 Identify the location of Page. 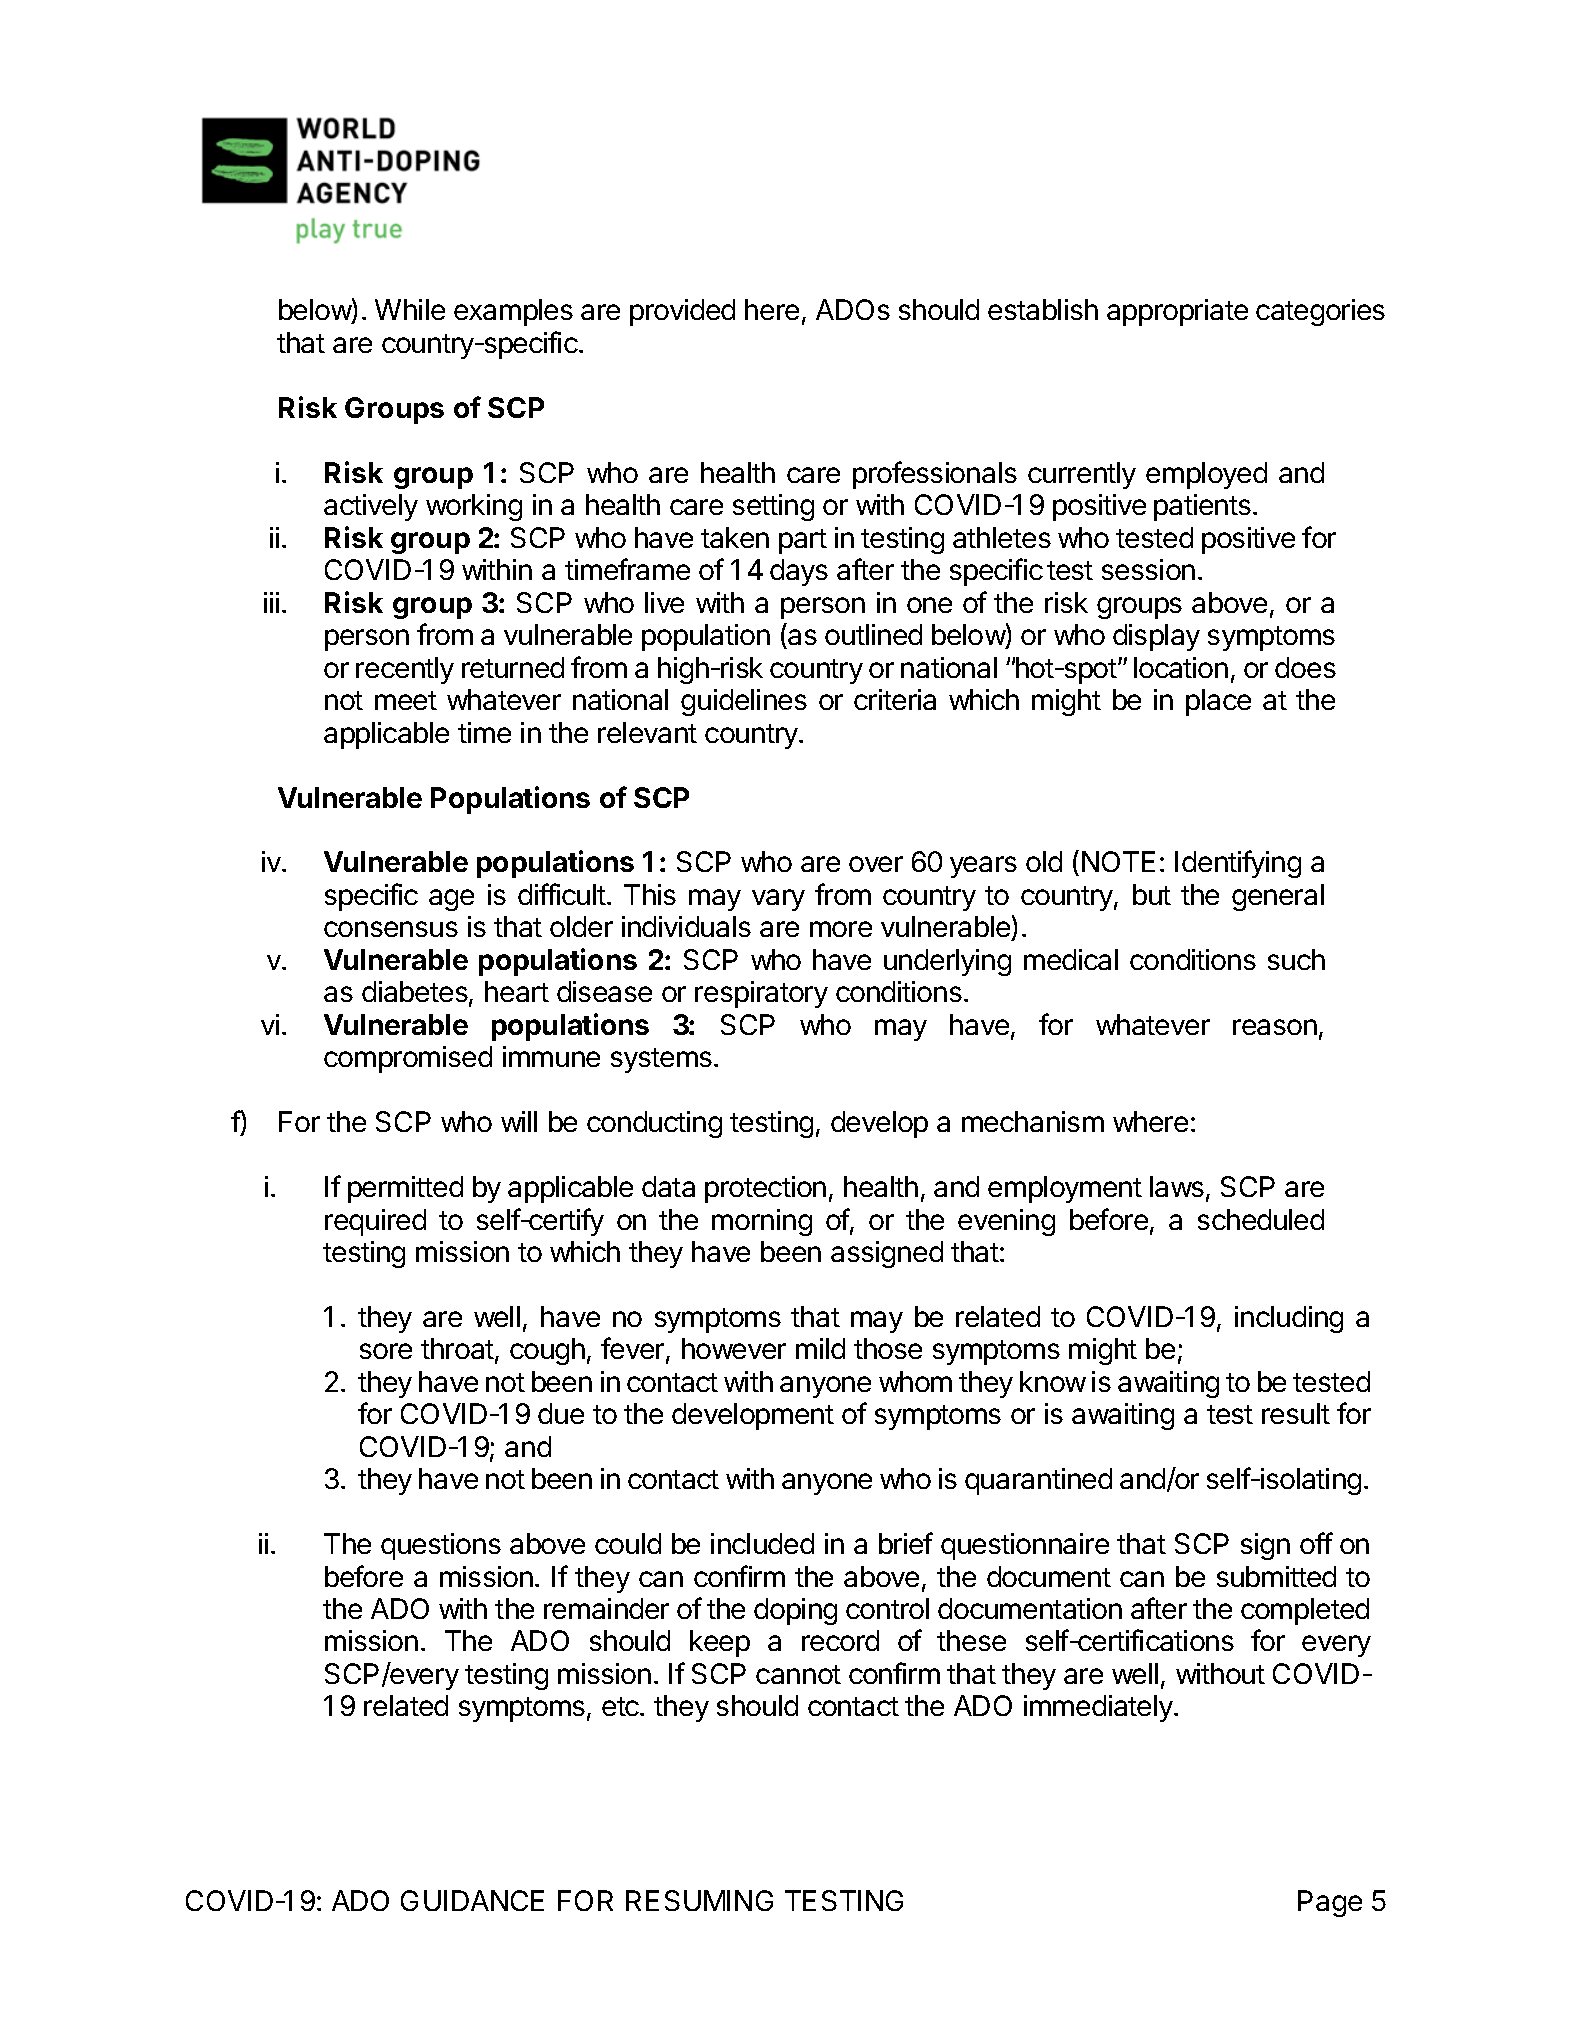
(1330, 1903).
